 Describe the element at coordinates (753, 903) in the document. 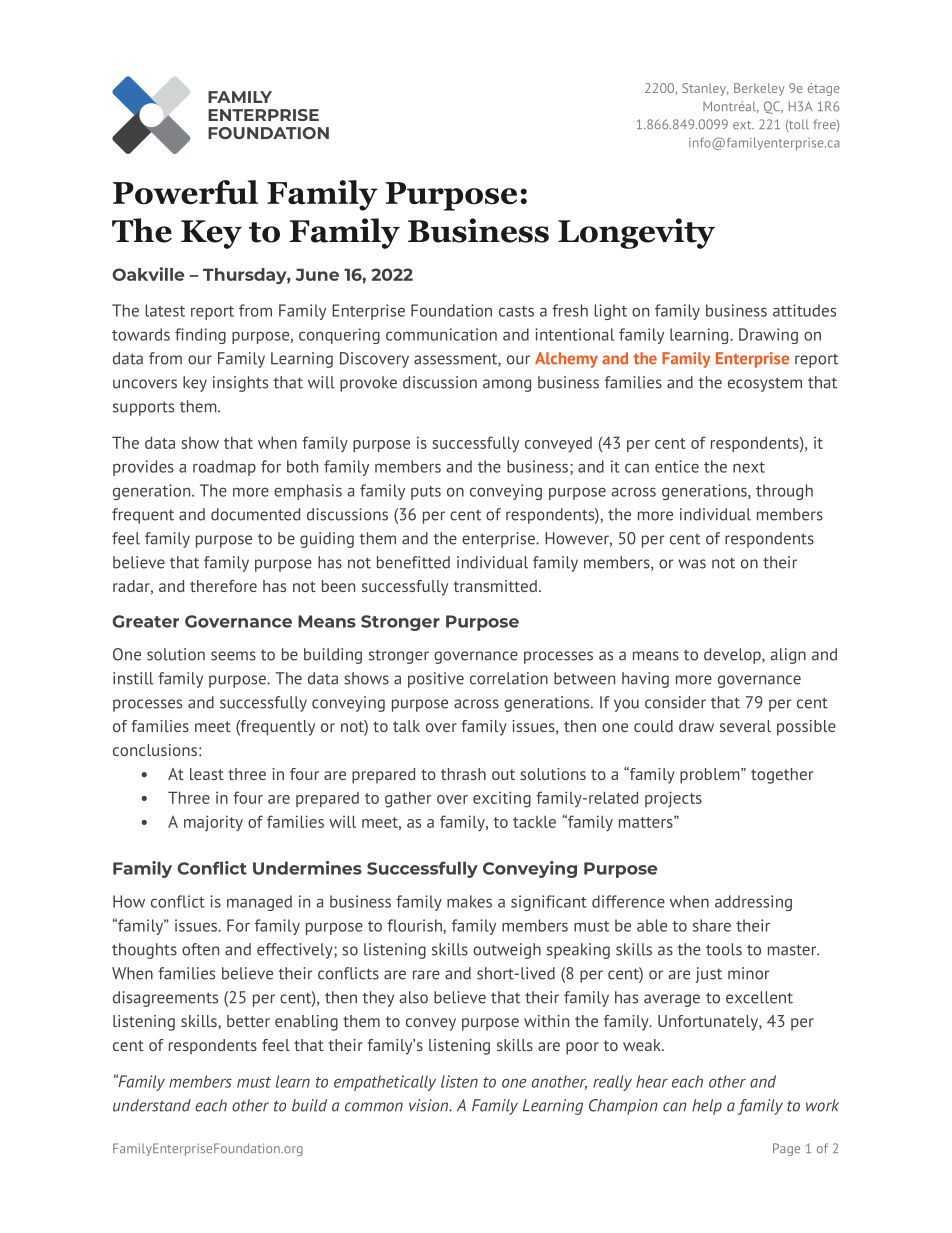

I see `addressing` at that location.
